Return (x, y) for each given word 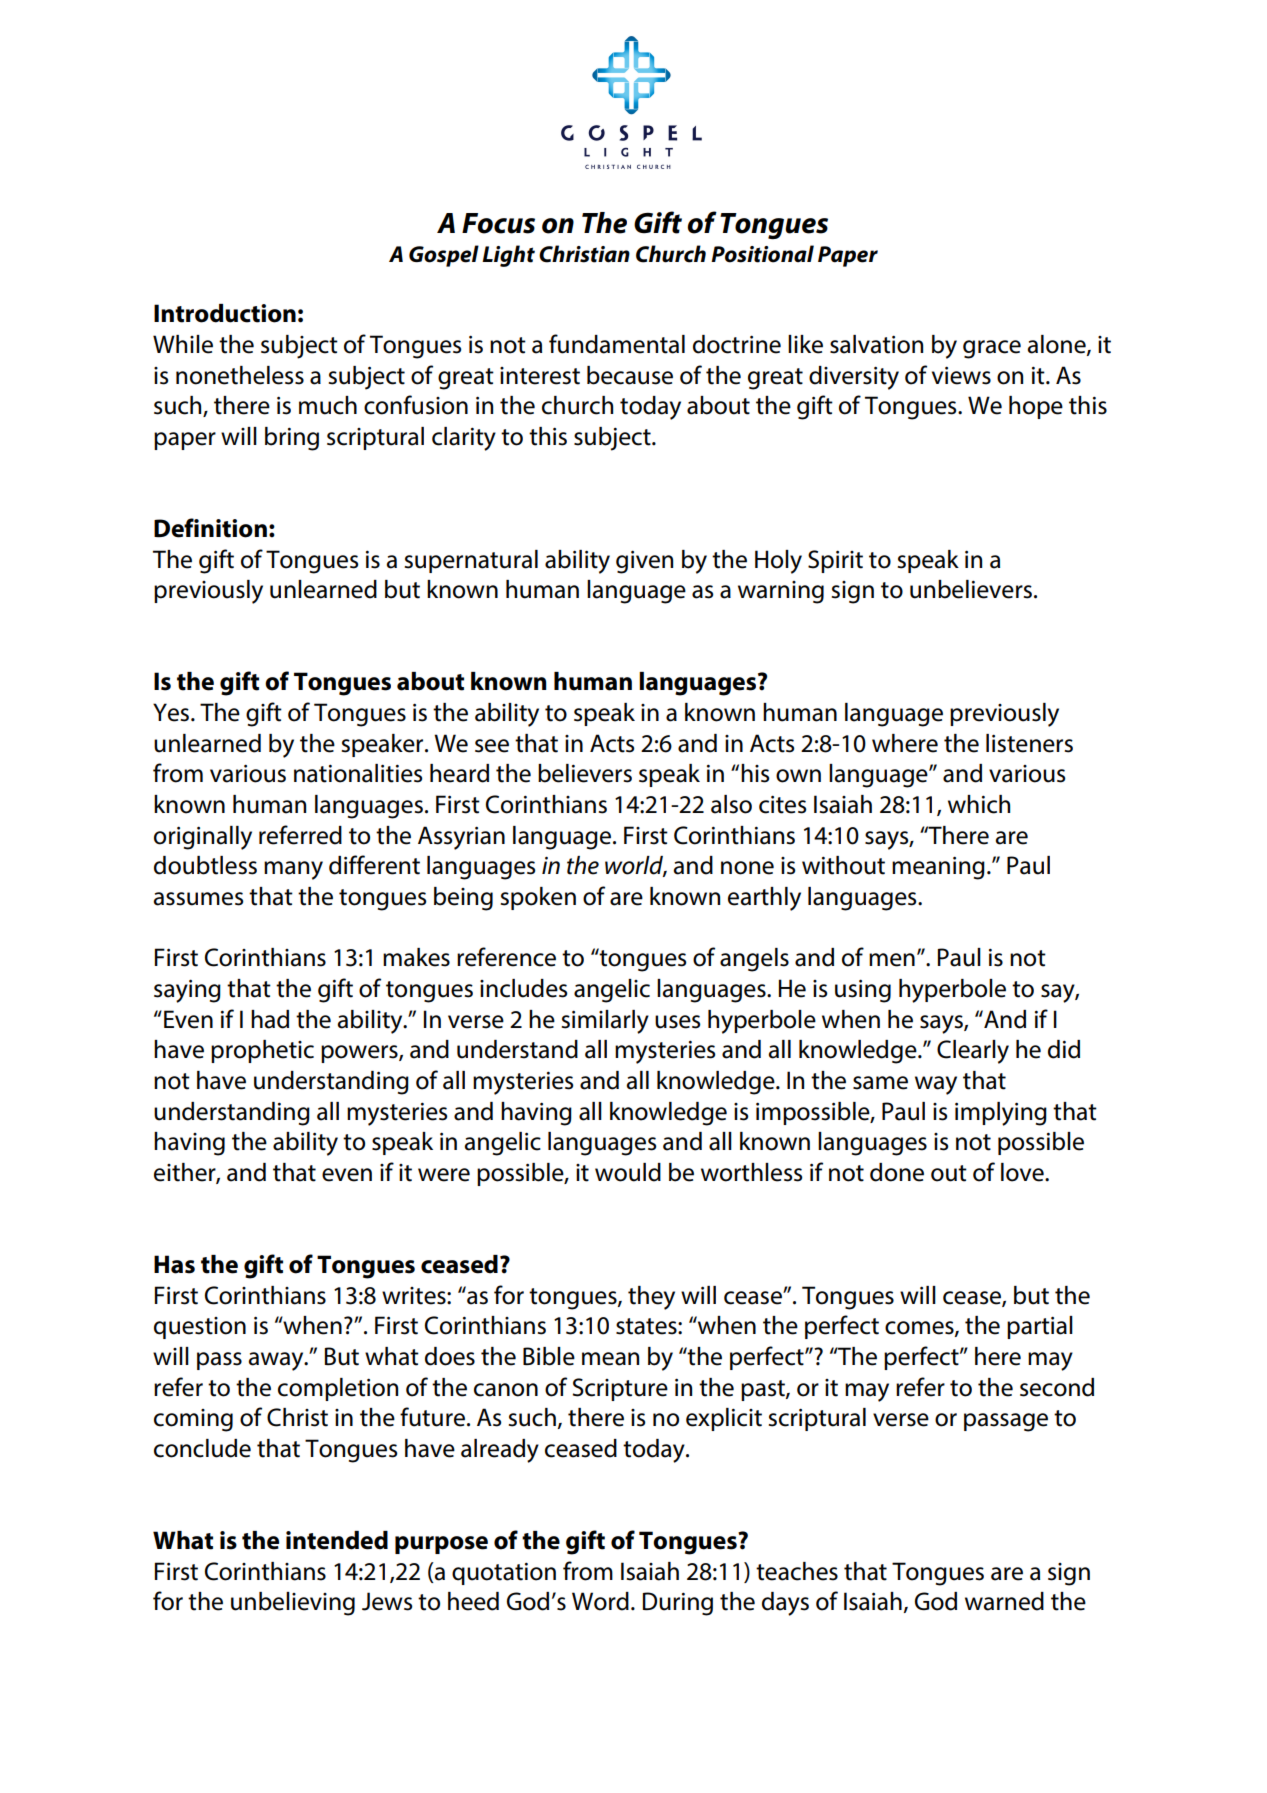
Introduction (225, 313)
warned (1004, 1601)
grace (992, 349)
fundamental (617, 344)
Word (600, 1601)
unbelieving (293, 1604)
